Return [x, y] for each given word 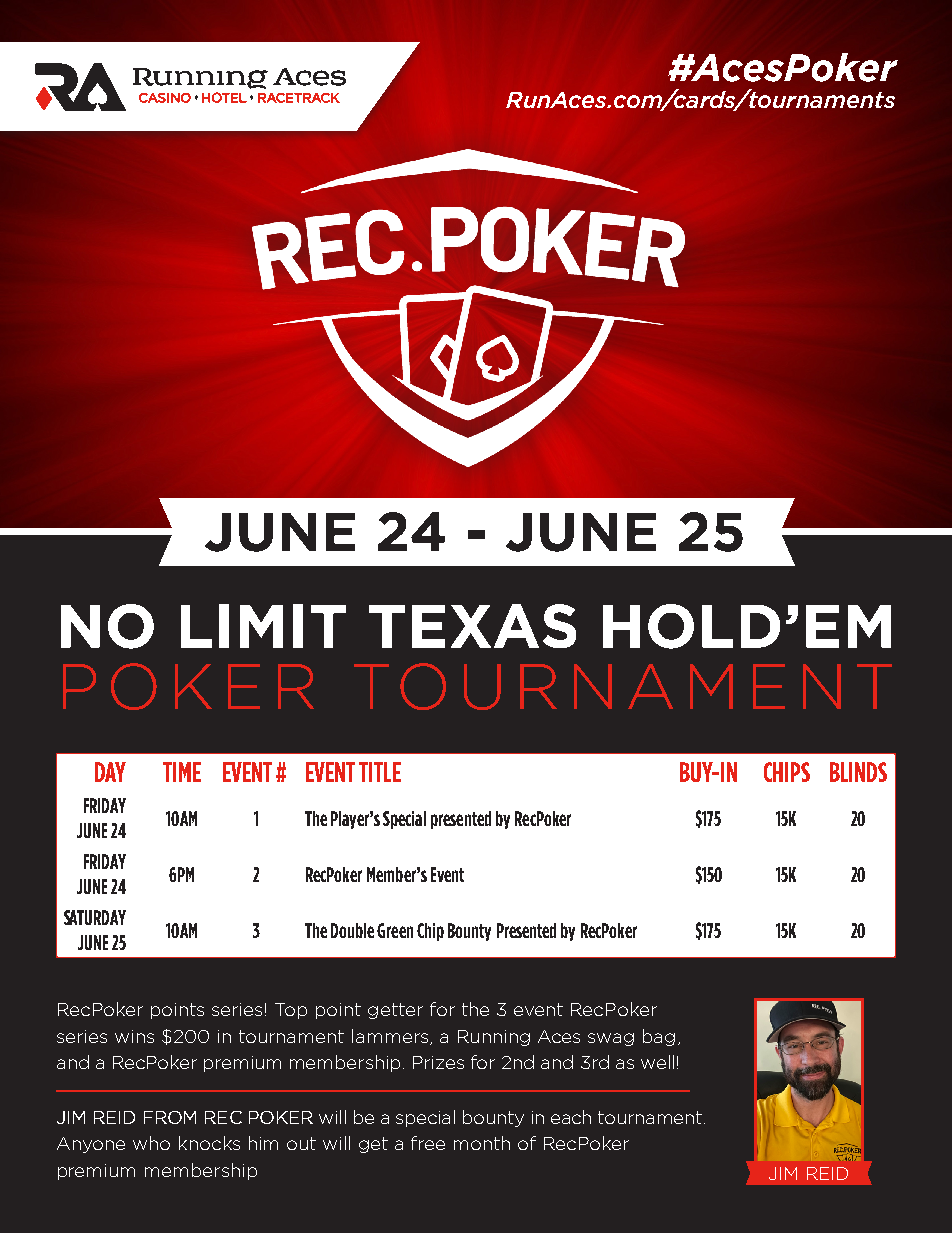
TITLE [380, 772]
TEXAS [472, 626]
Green [395, 930]
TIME [182, 772]
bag [659, 1037]
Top [291, 1011]
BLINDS [858, 772]
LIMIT [263, 626]
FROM [170, 1117]
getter [395, 1011]
